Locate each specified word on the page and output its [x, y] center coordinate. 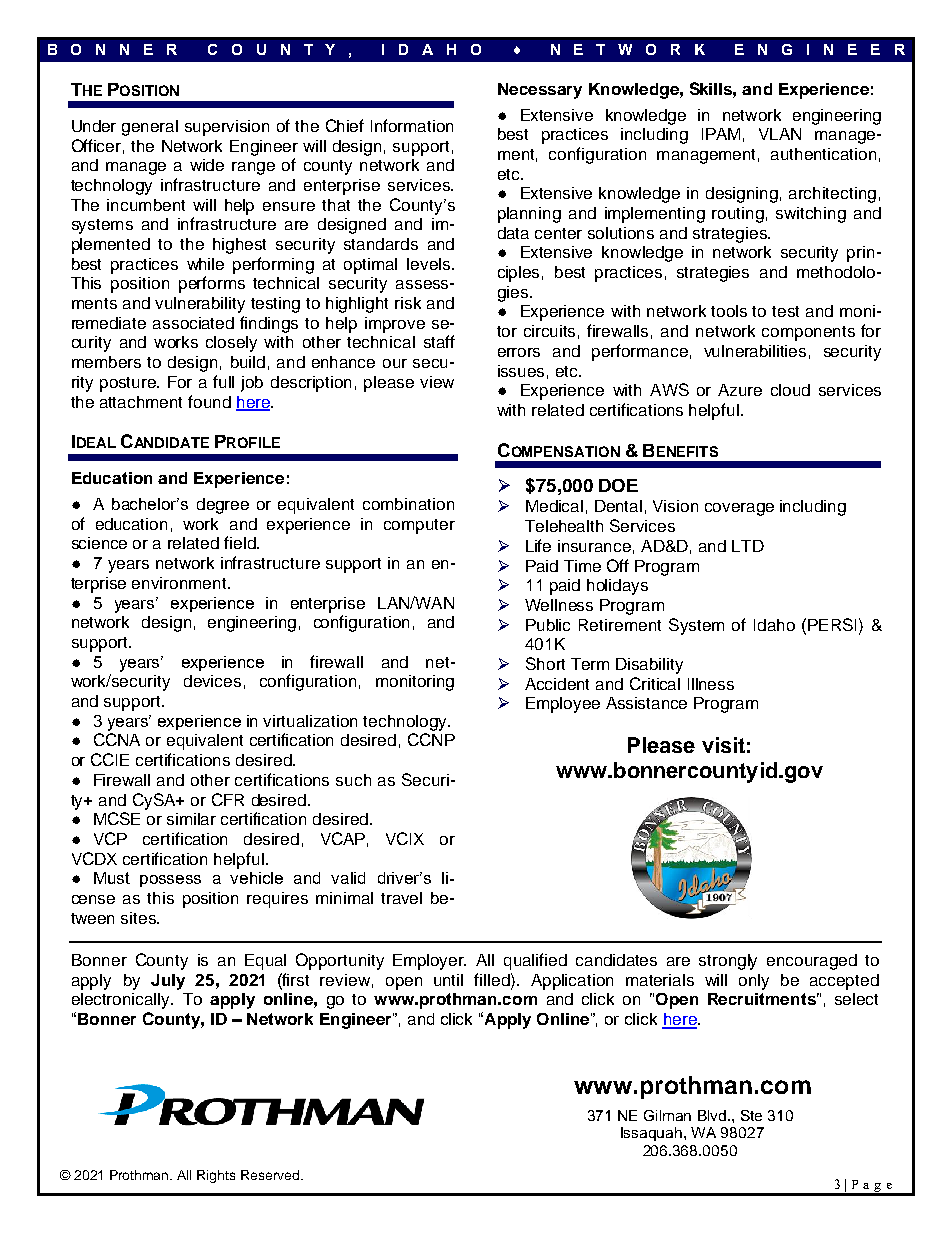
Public [548, 625]
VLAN [780, 134]
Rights [216, 1176]
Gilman [667, 1115]
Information [412, 125]
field [241, 542]
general [150, 128]
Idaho [774, 625]
